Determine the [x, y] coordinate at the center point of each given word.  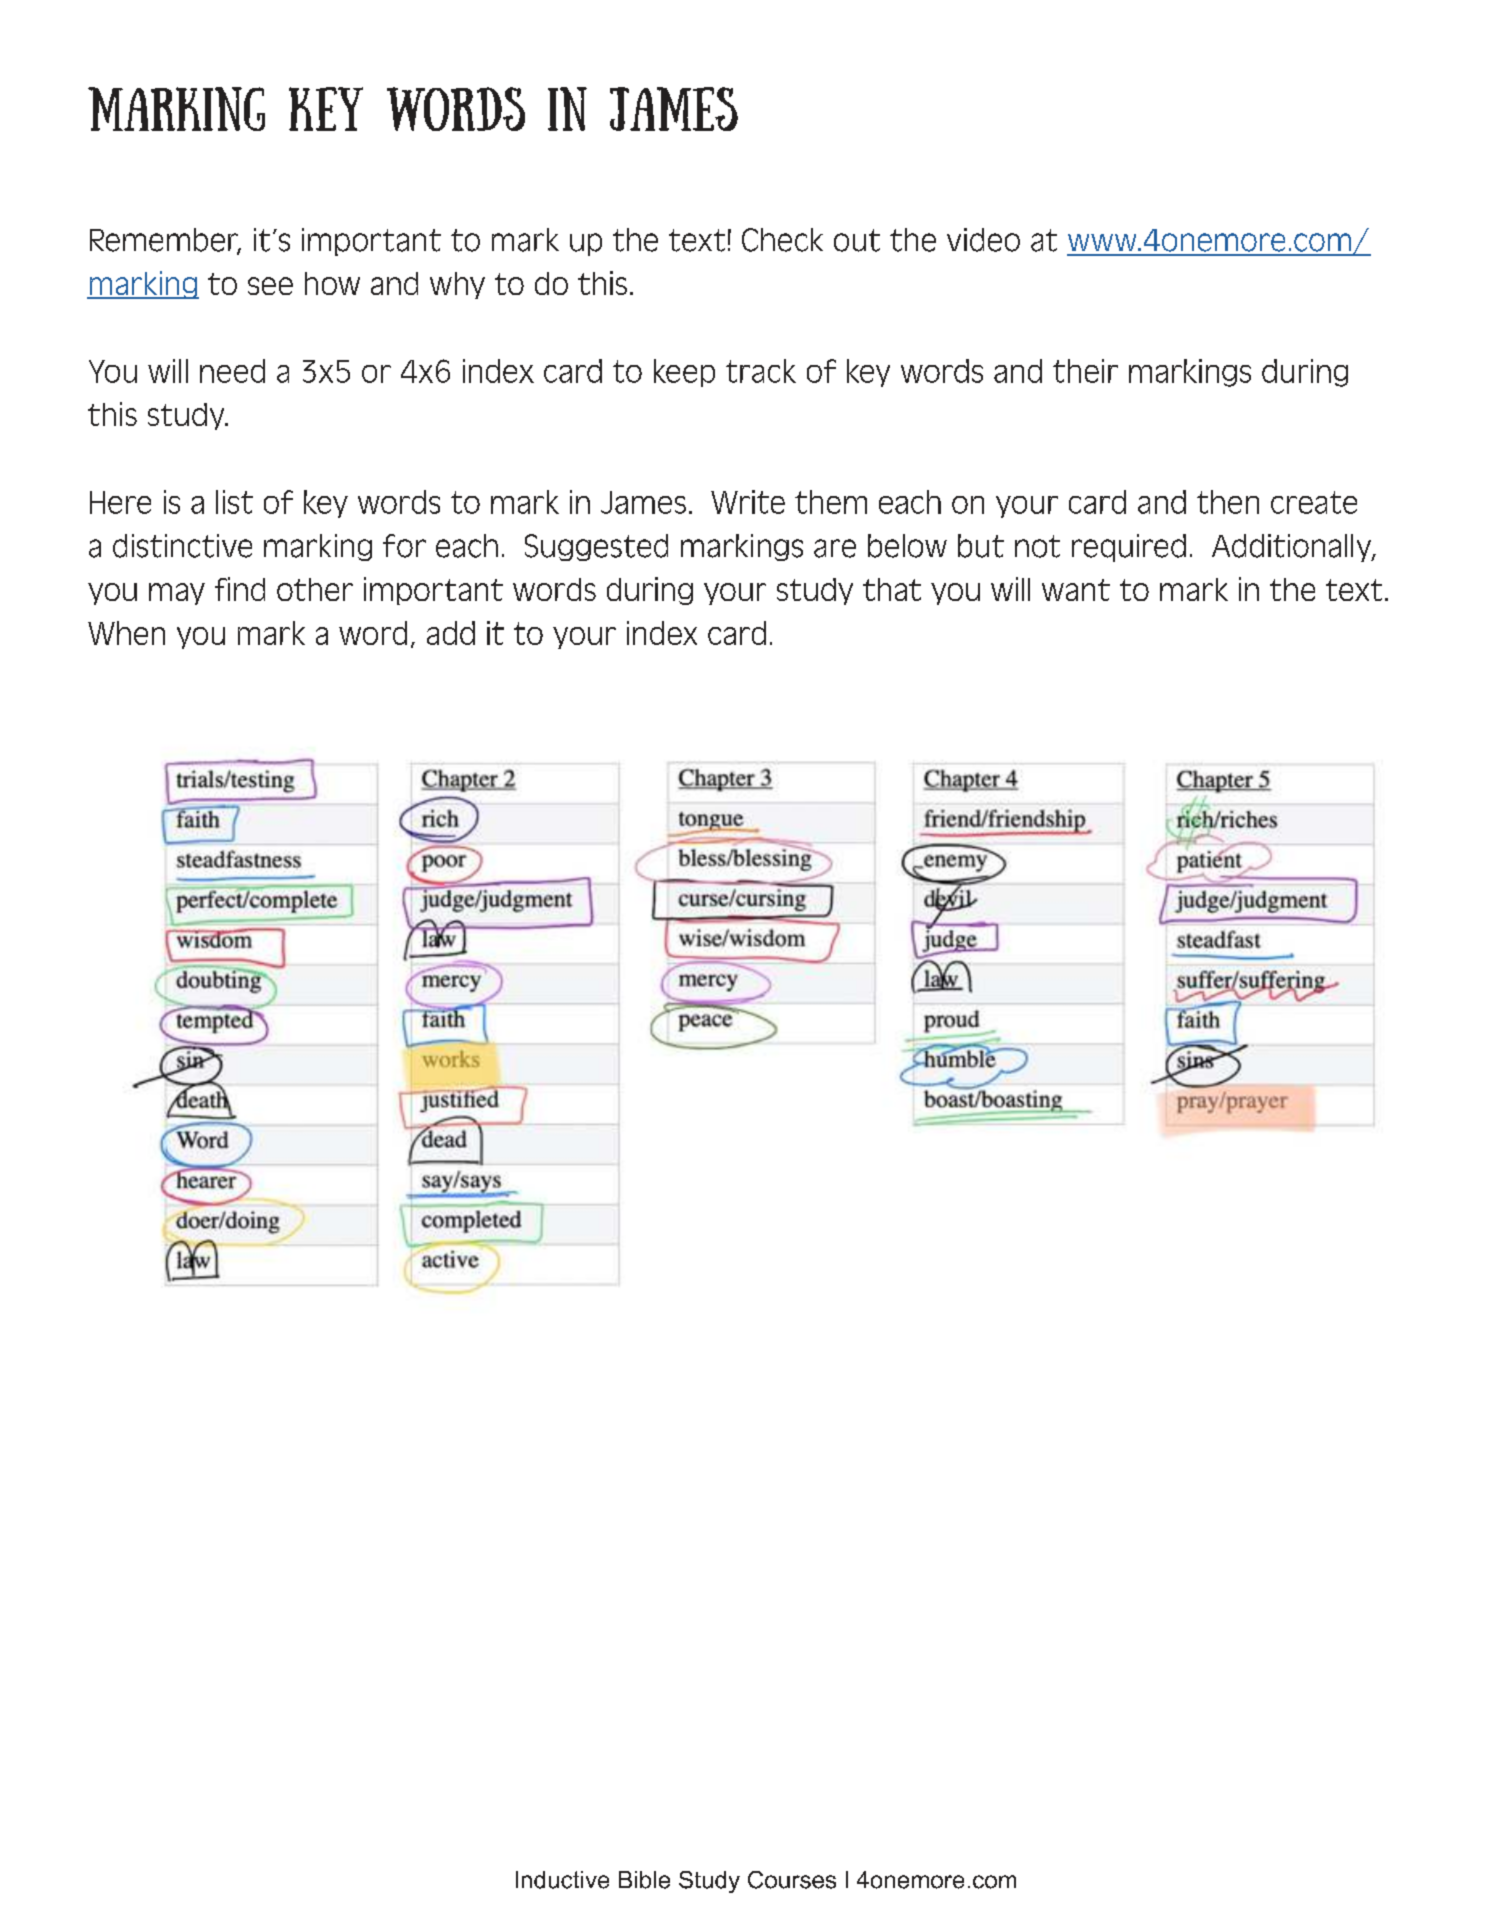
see [270, 286]
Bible [644, 1880]
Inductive [562, 1880]
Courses [792, 1880]
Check [782, 240]
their [1085, 371]
